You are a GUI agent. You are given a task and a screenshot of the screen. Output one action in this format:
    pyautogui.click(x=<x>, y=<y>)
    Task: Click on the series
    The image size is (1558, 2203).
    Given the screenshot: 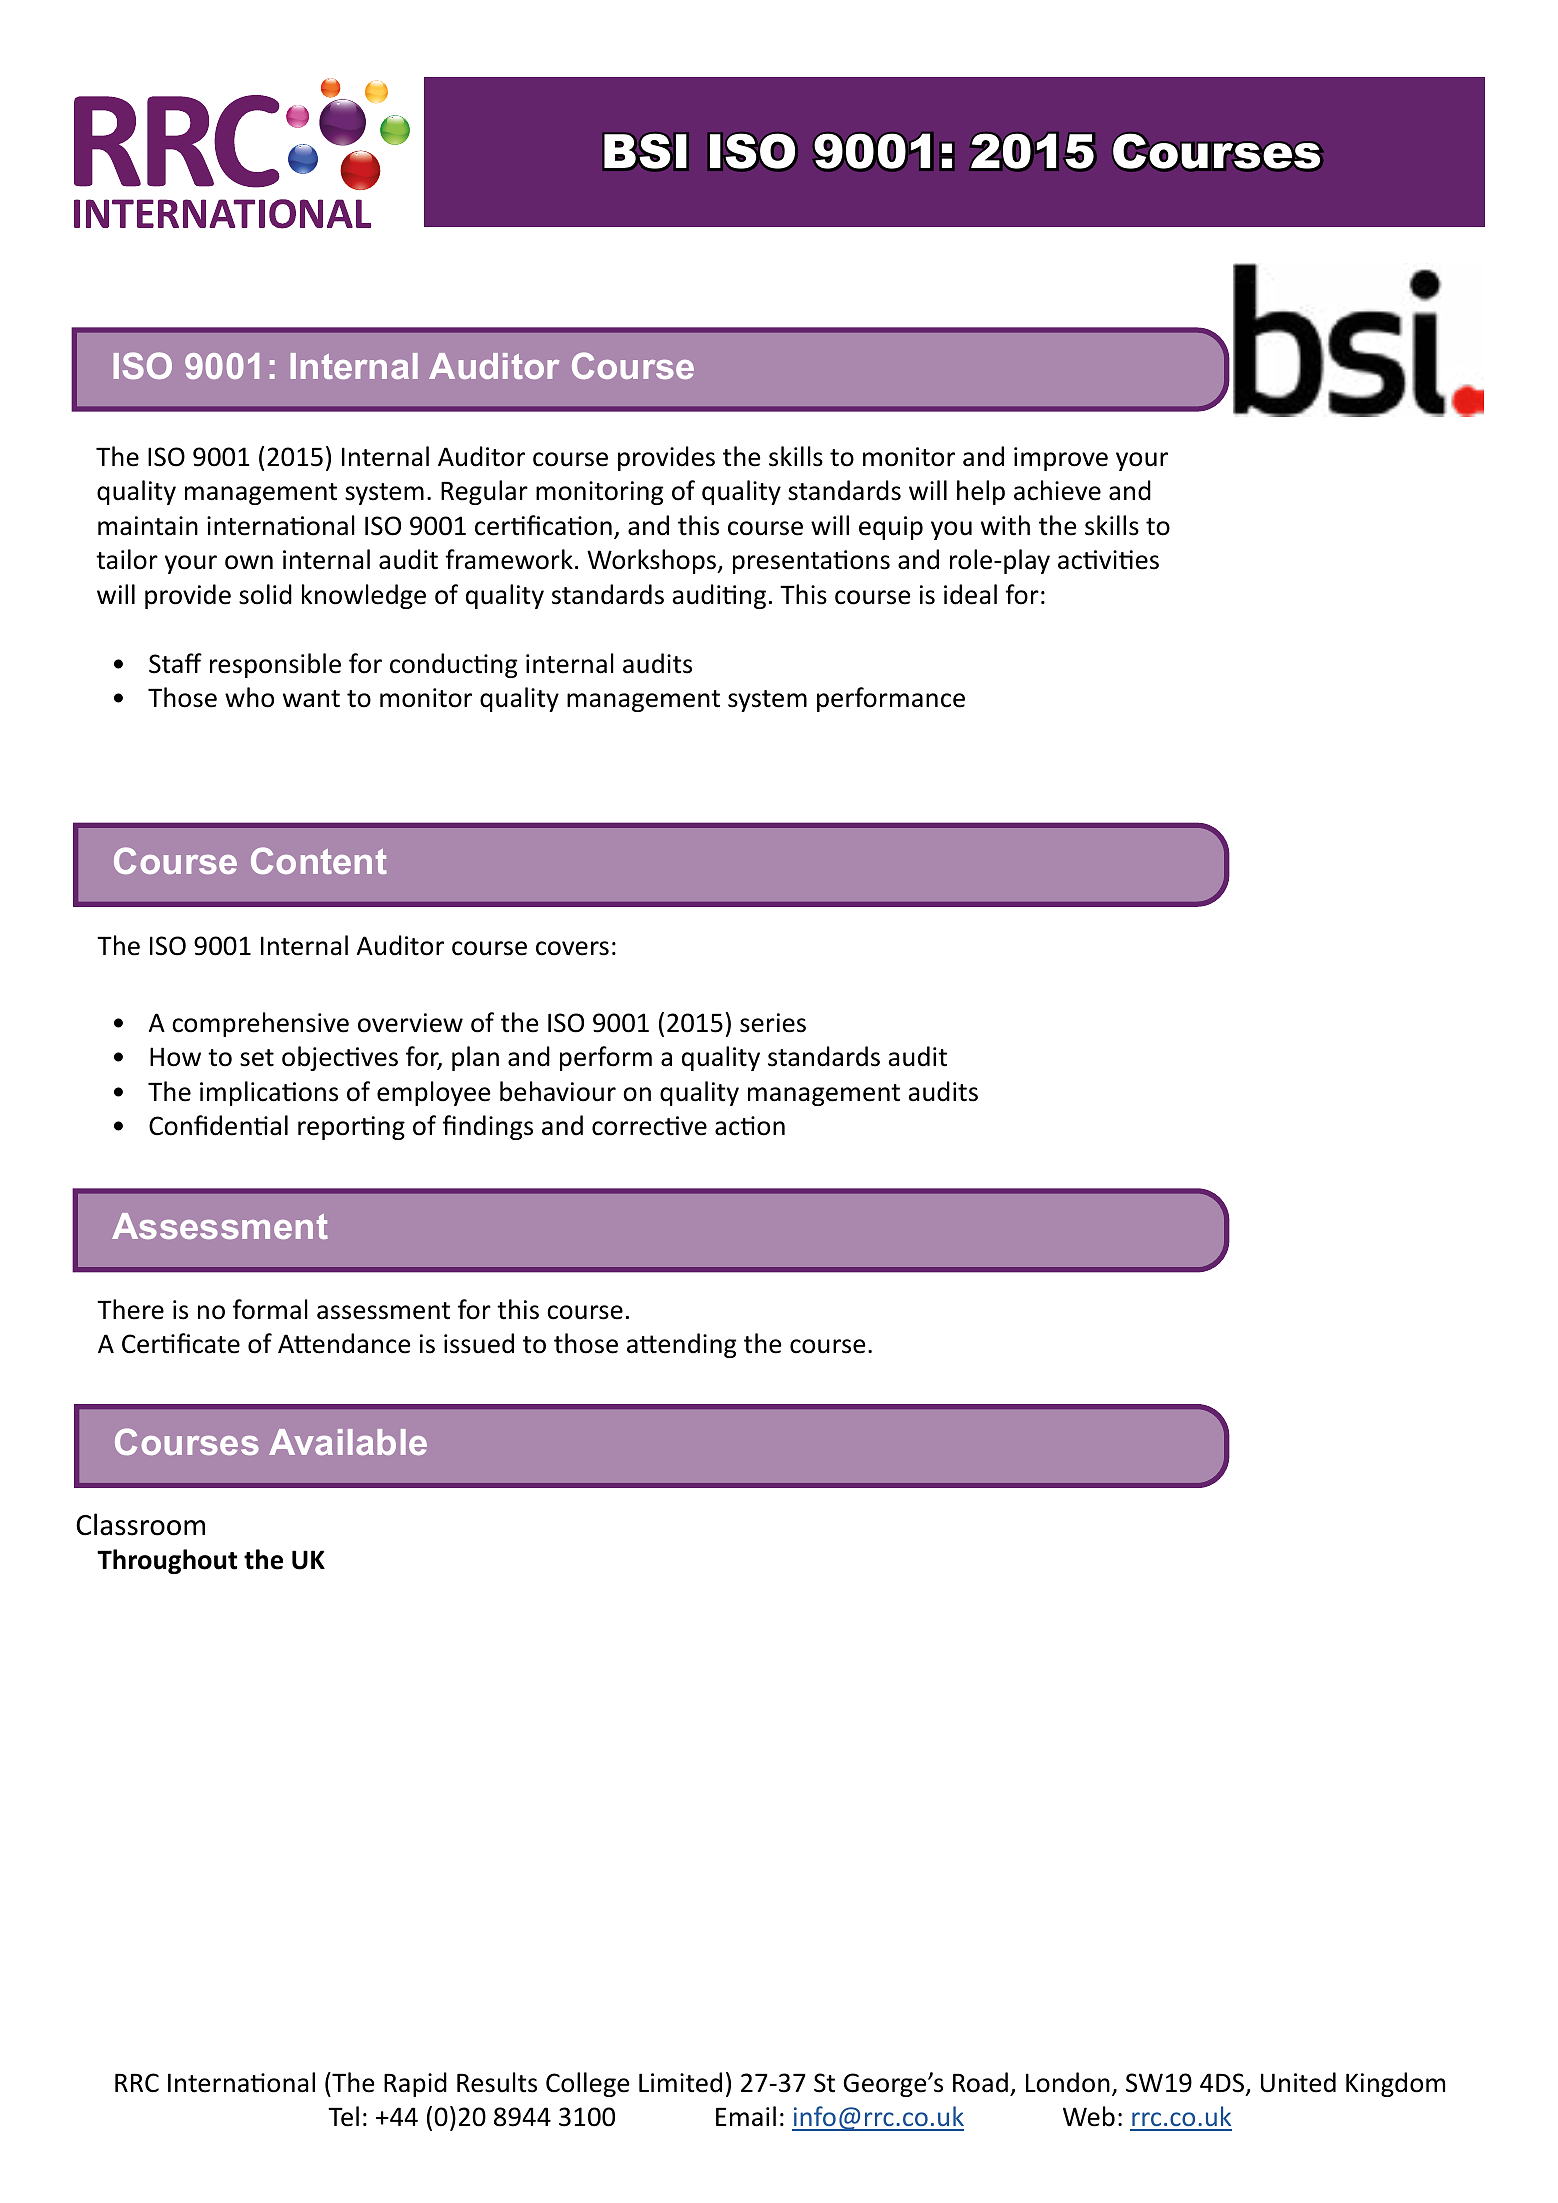 What is the action you would take?
    pyautogui.click(x=773, y=1023)
